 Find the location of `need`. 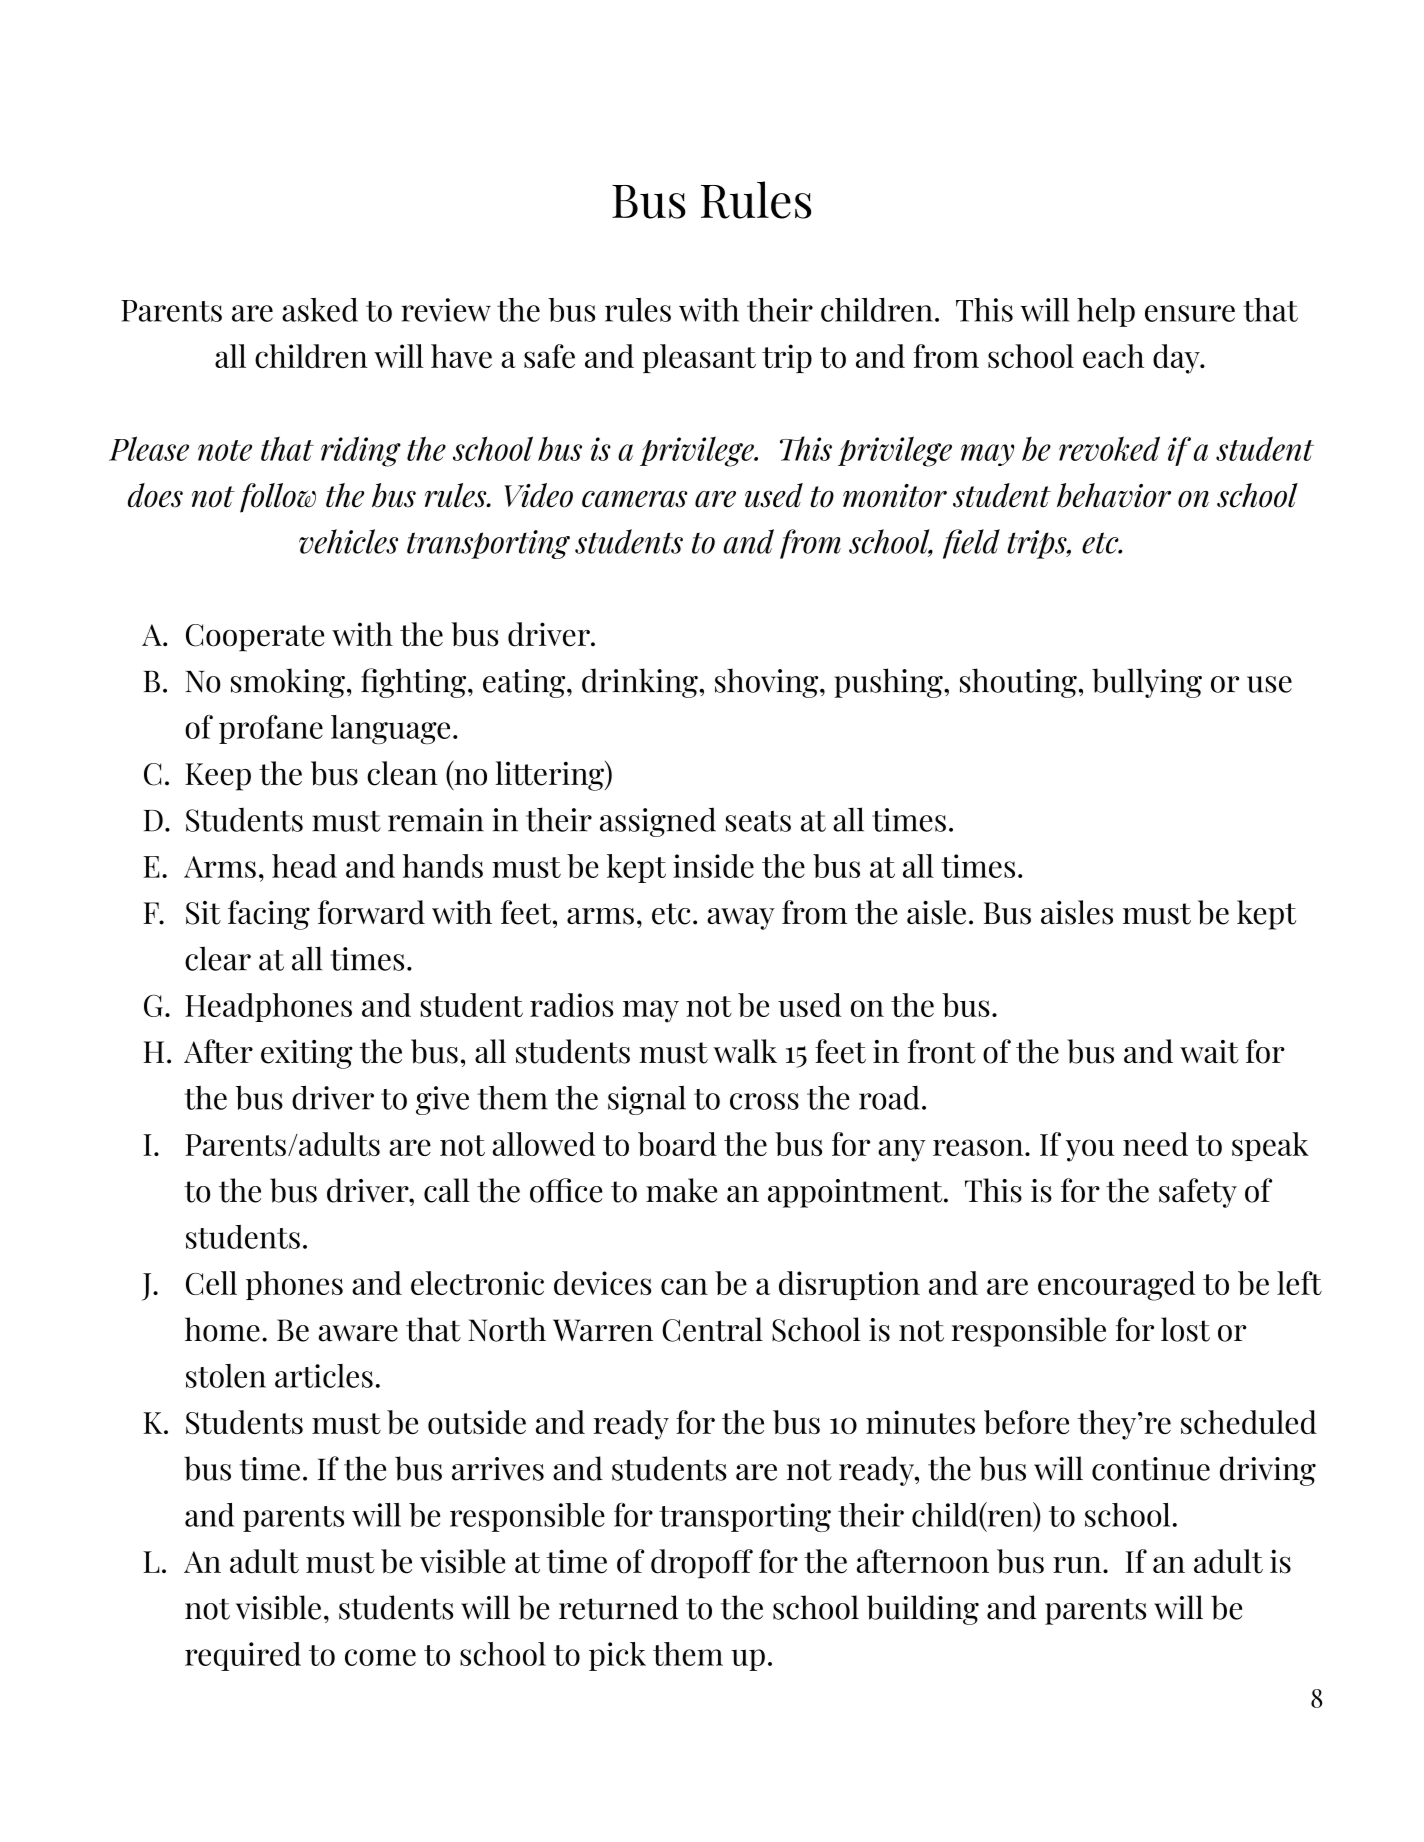

need is located at coordinates (1155, 1144).
